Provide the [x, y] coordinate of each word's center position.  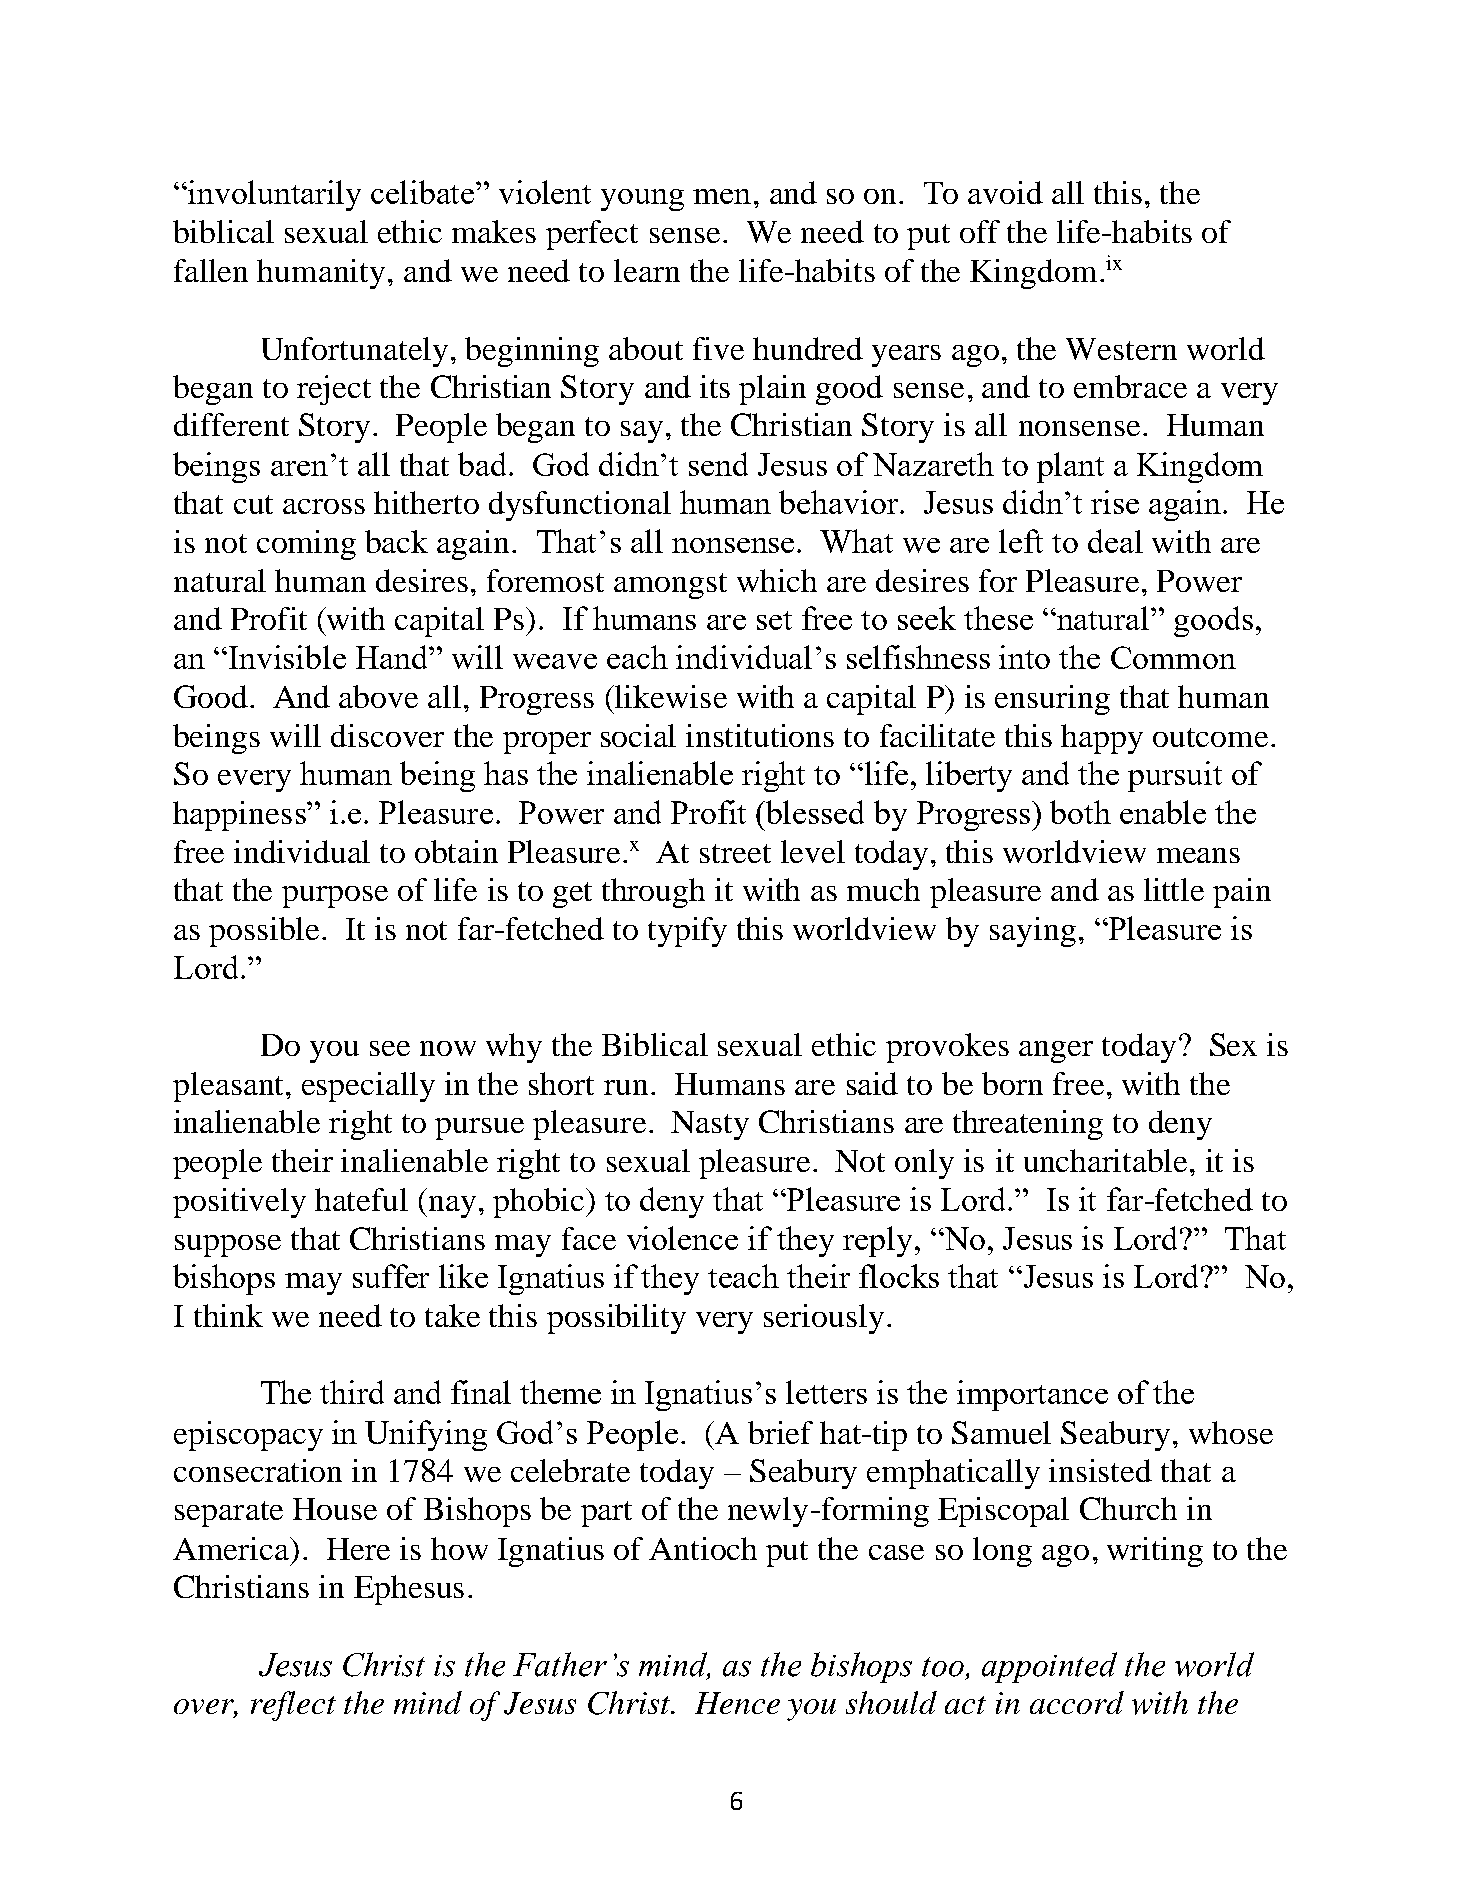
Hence [737, 1703]
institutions [760, 735]
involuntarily [274, 195]
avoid [1005, 192]
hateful [361, 1199]
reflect [293, 1706]
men [722, 196]
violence [682, 1238]
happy [1102, 739]
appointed [1049, 1667]
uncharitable [1105, 1160]
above [378, 696]
